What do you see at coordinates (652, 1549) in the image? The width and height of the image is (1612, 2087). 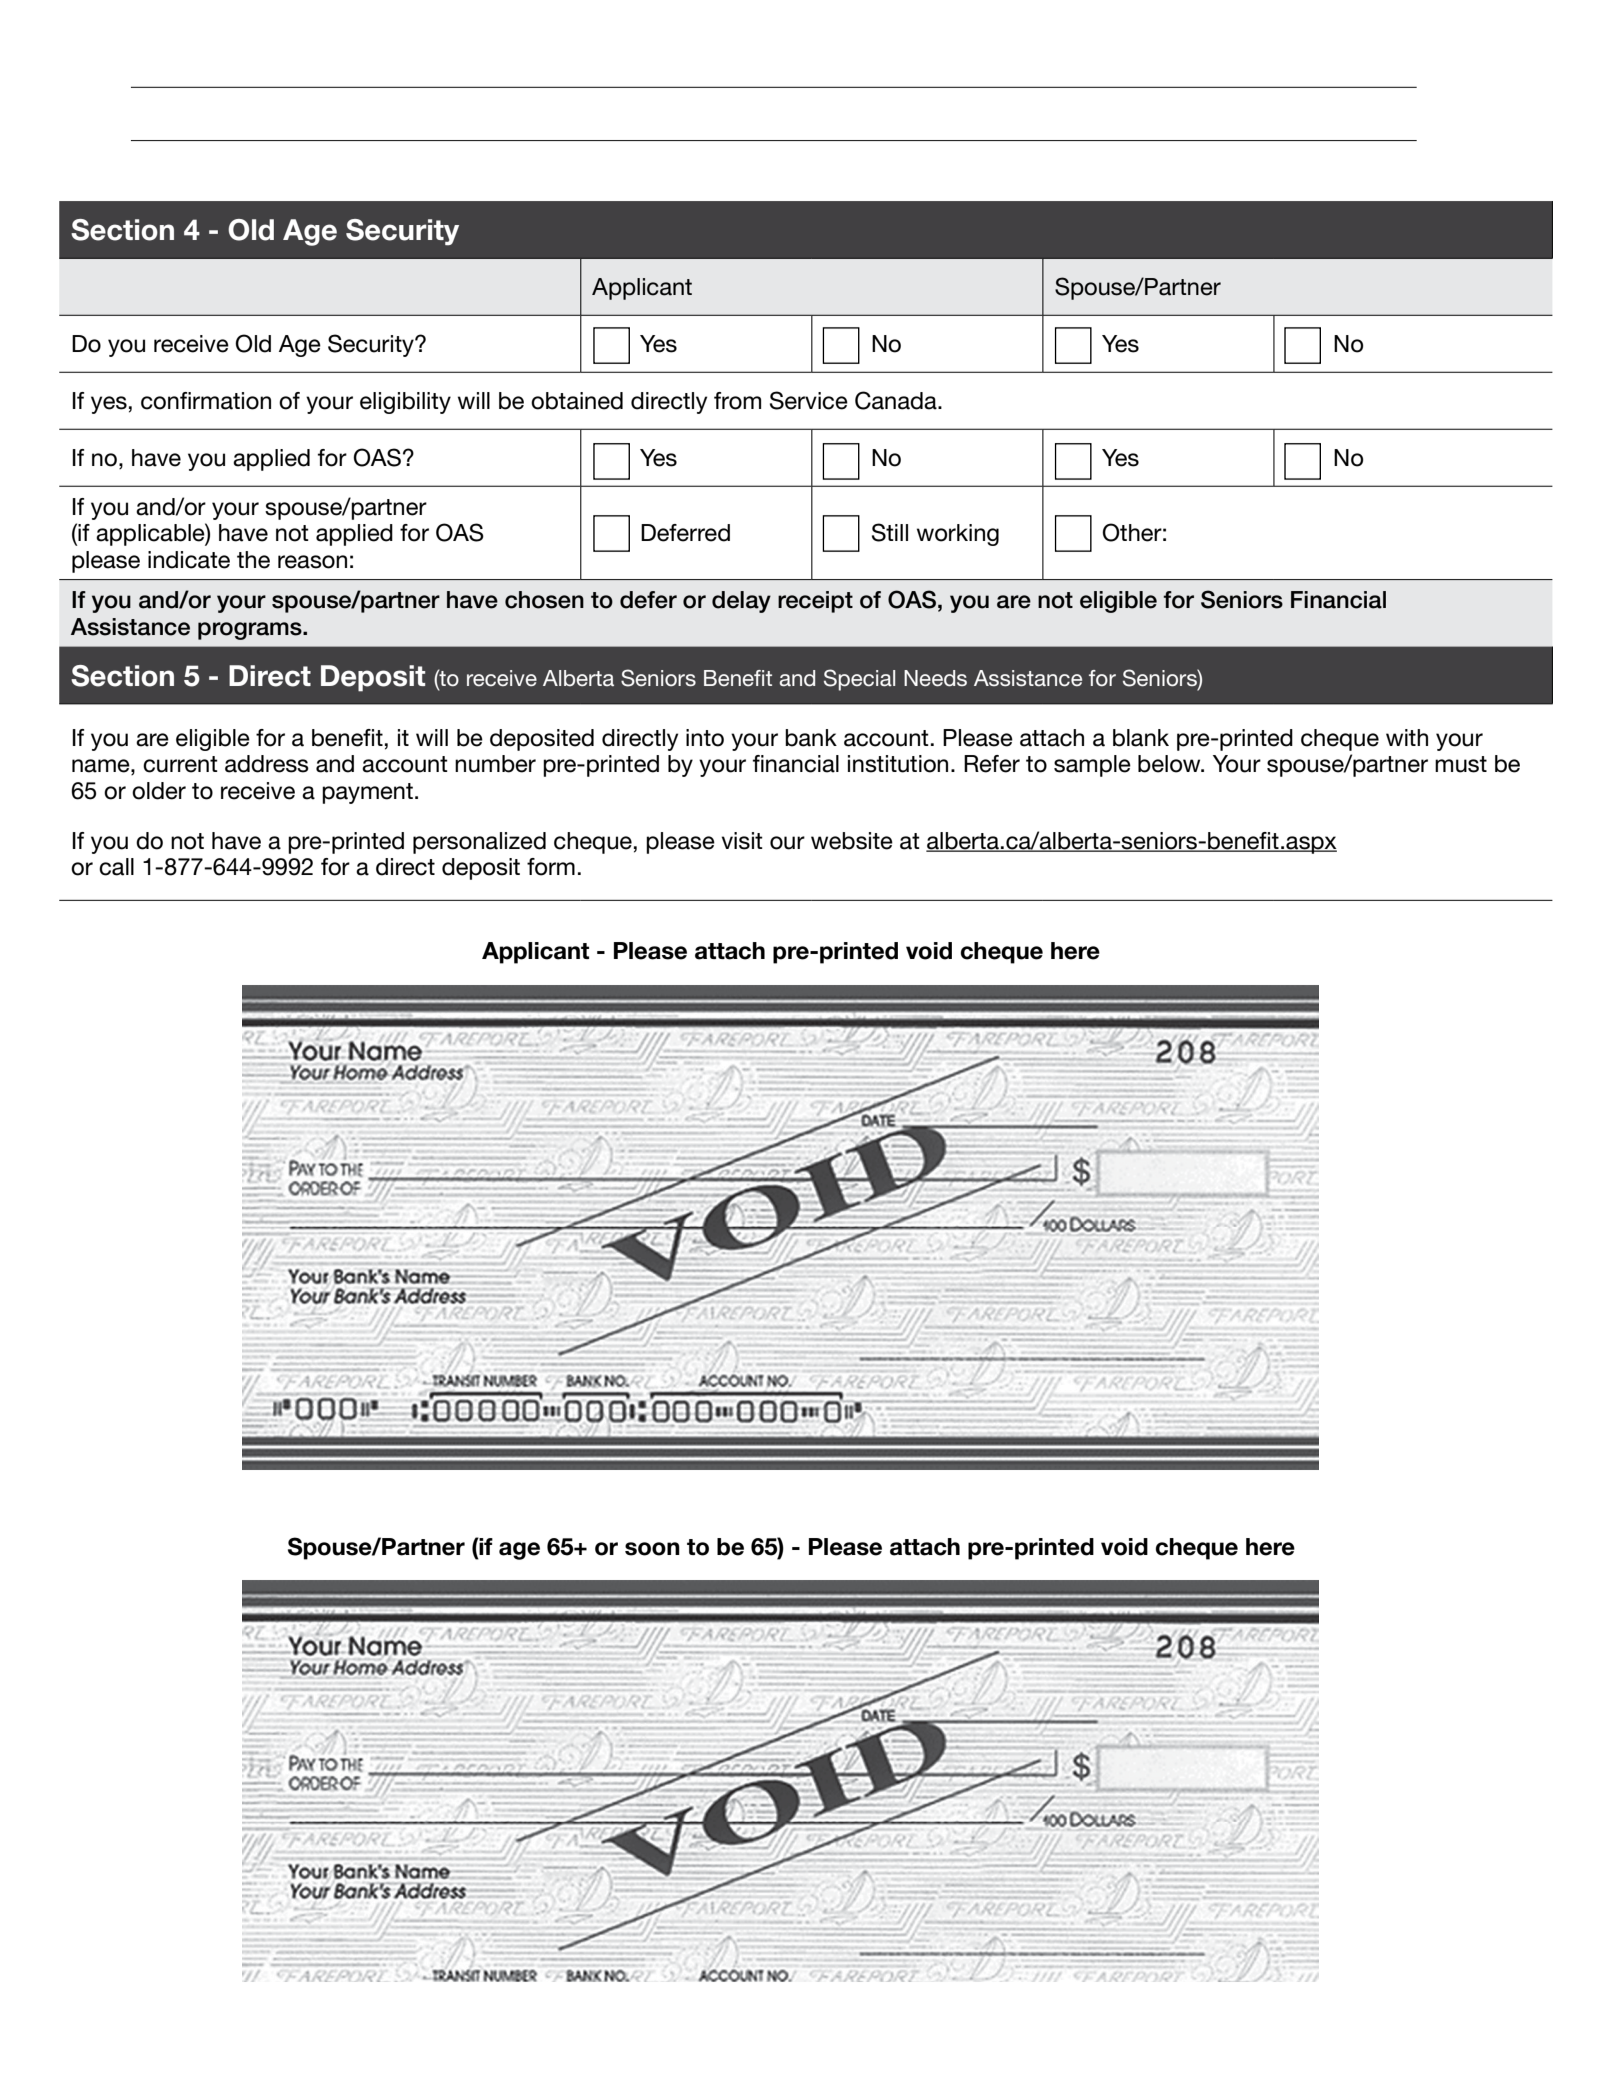 I see `soon` at bounding box center [652, 1549].
